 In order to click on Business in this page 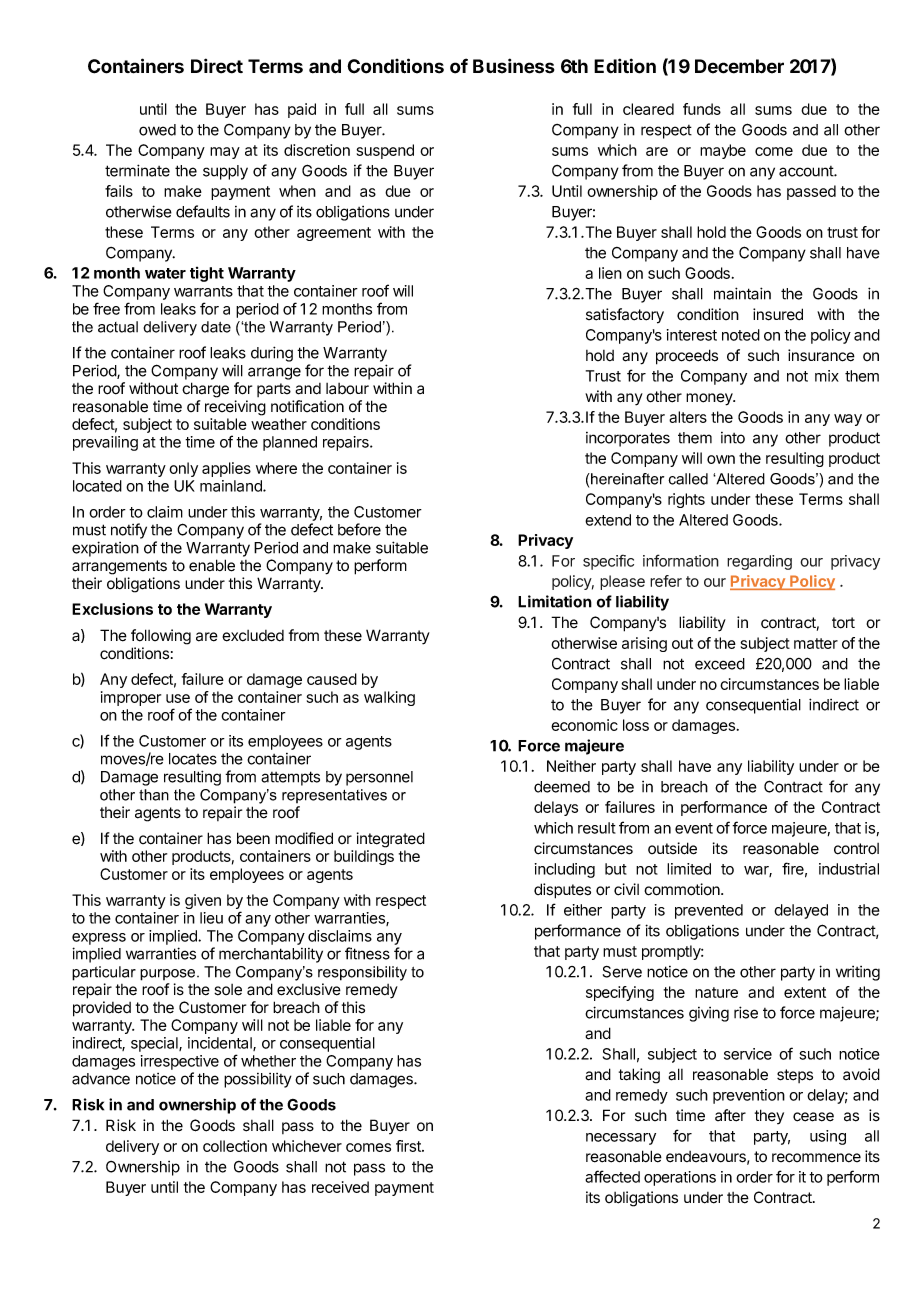, I will do `click(514, 66)`.
